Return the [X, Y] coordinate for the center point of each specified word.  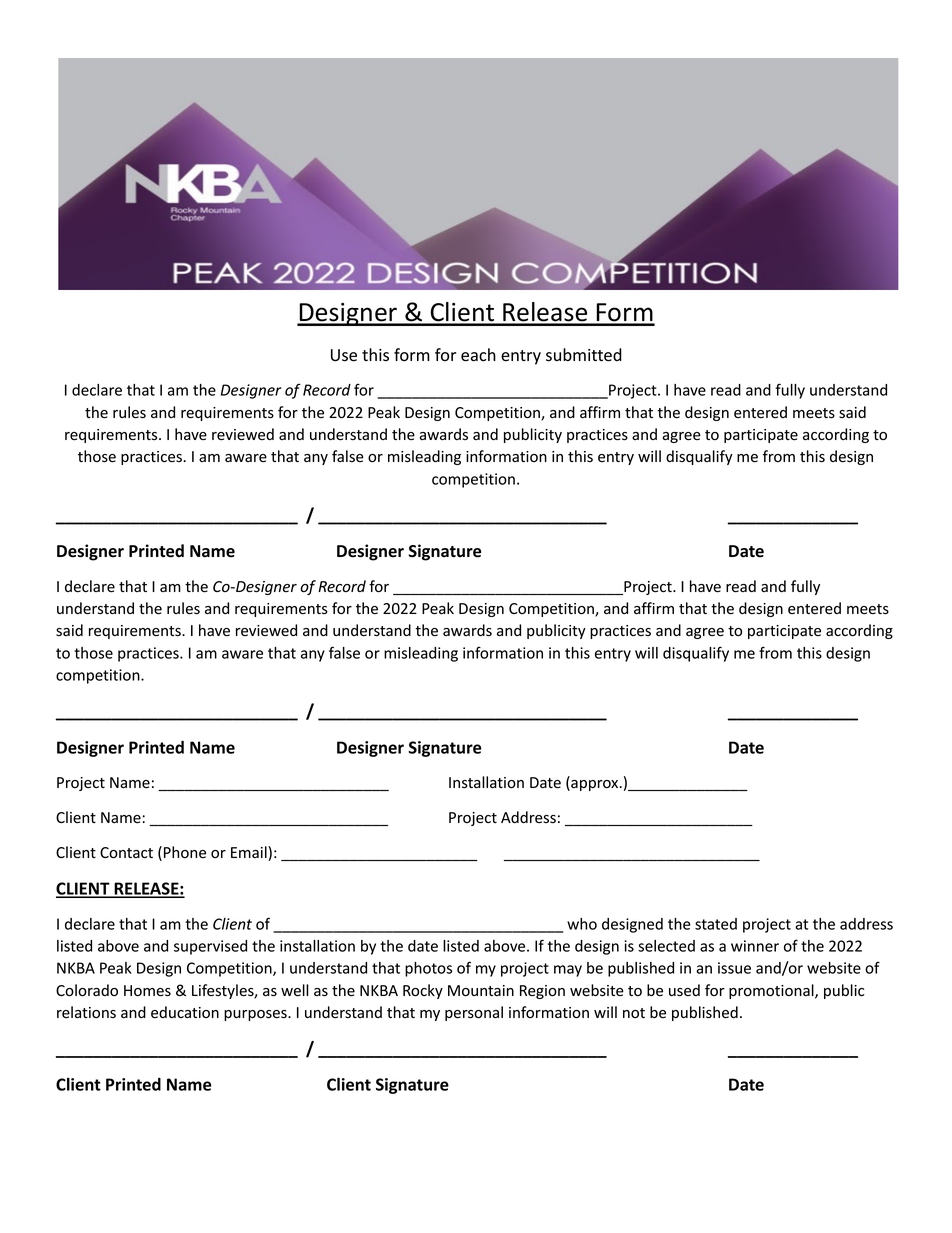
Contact [126, 853]
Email [250, 853]
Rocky [423, 991]
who [582, 924]
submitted [584, 355]
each [478, 355]
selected [666, 946]
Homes [147, 991]
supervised [210, 947]
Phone [185, 852]
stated [716, 924]
